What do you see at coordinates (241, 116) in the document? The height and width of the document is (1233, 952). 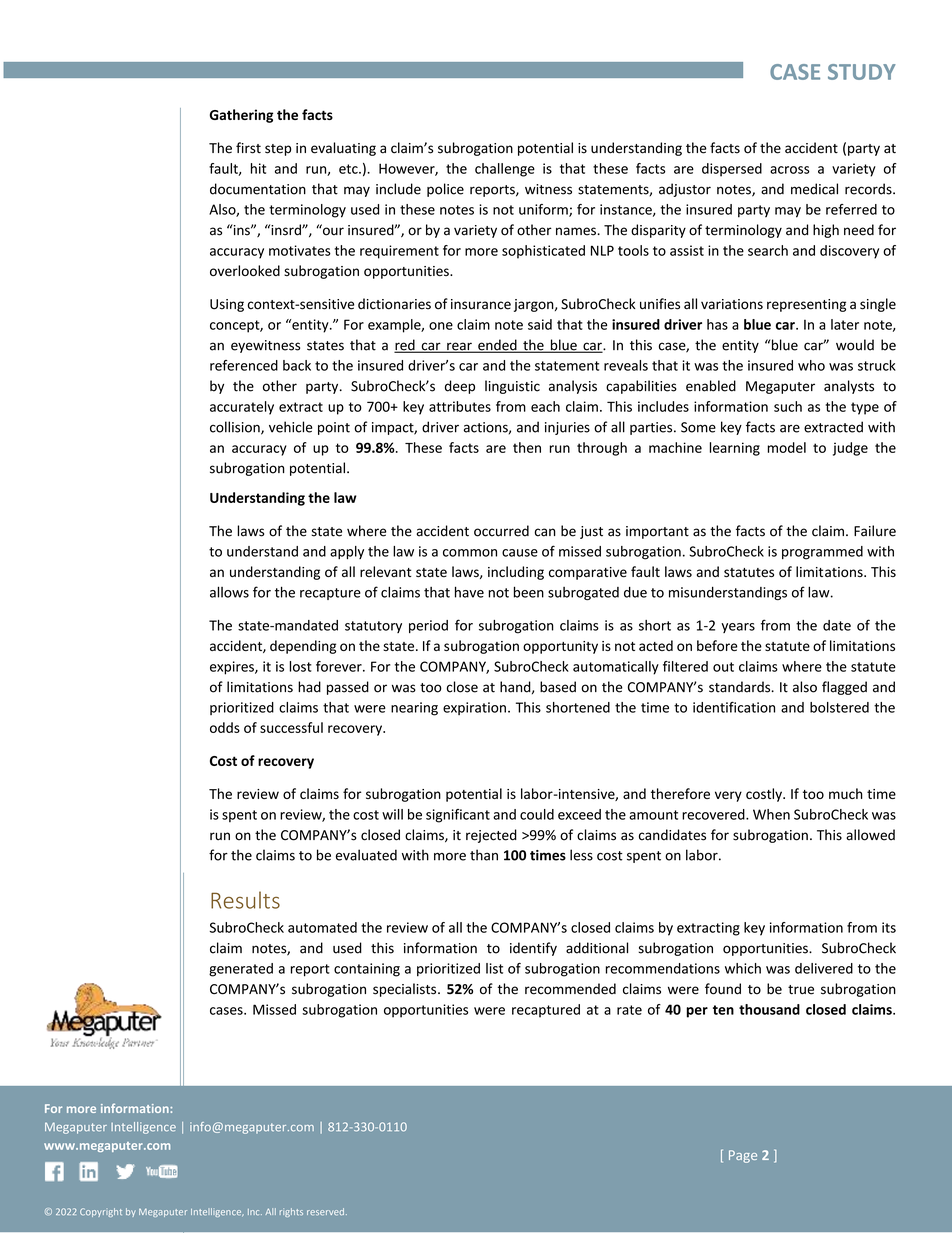 I see `Gathering` at bounding box center [241, 116].
